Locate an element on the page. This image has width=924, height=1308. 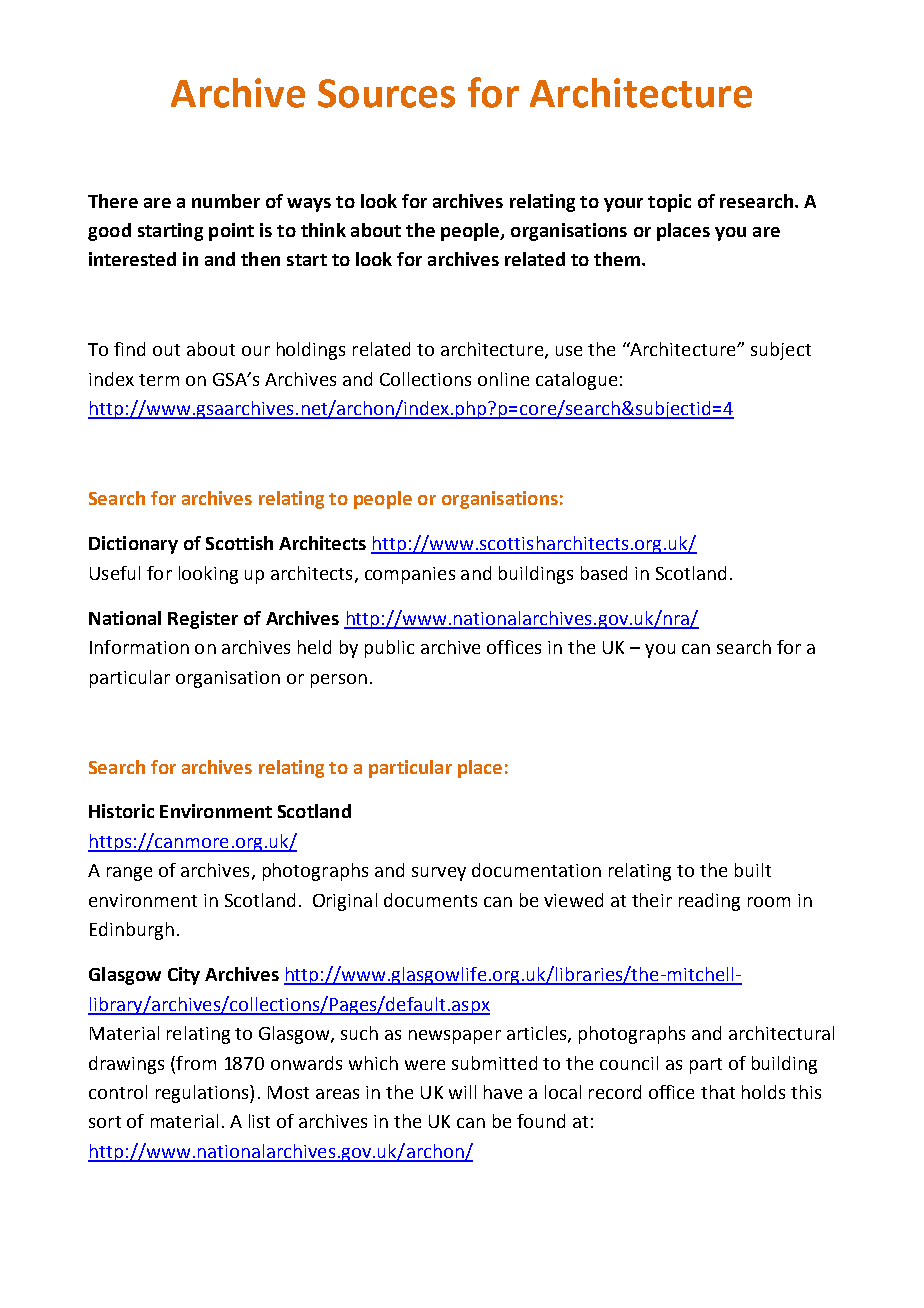
Sources is located at coordinates (386, 93).
